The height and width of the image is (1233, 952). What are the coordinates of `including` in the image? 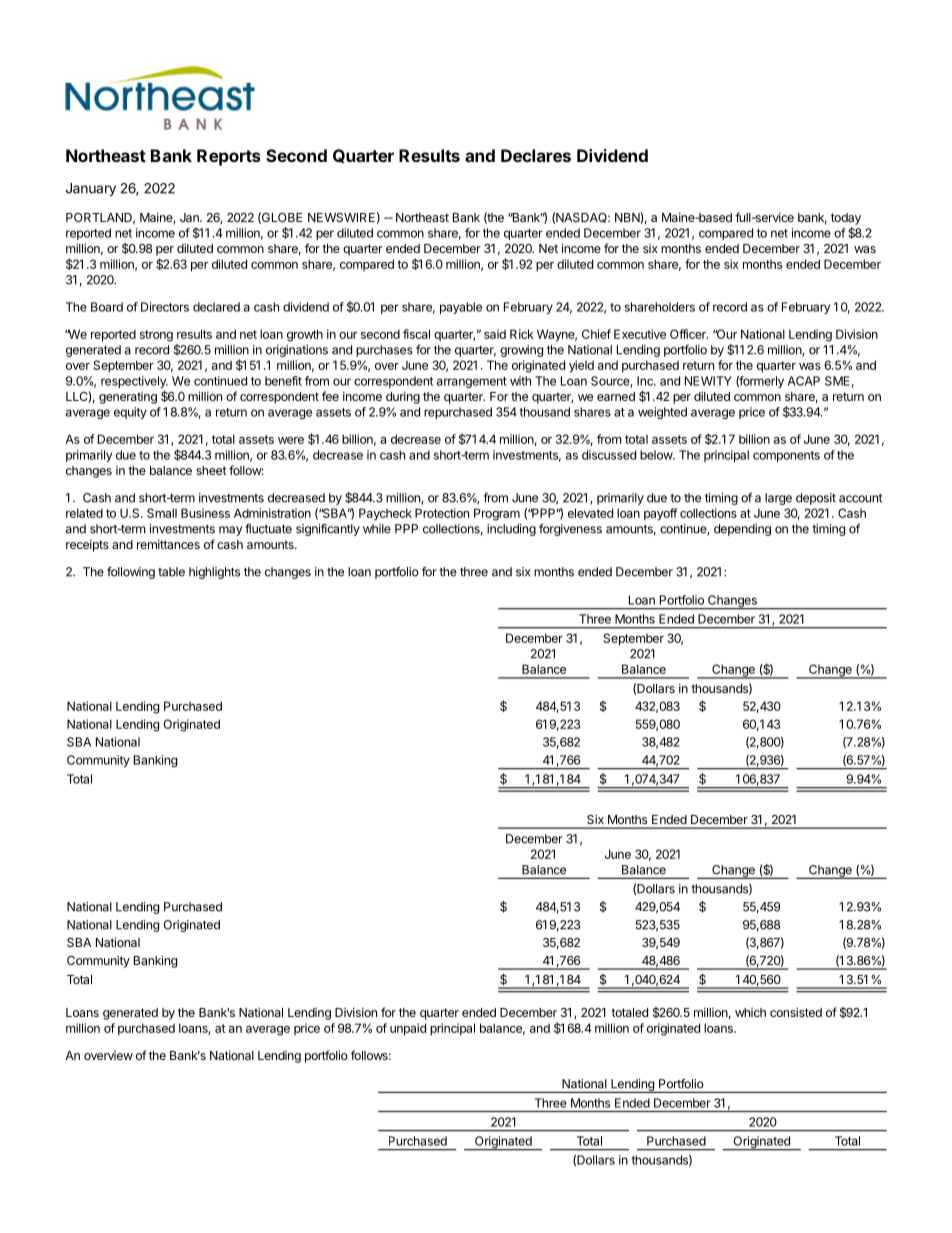 It's located at (511, 530).
